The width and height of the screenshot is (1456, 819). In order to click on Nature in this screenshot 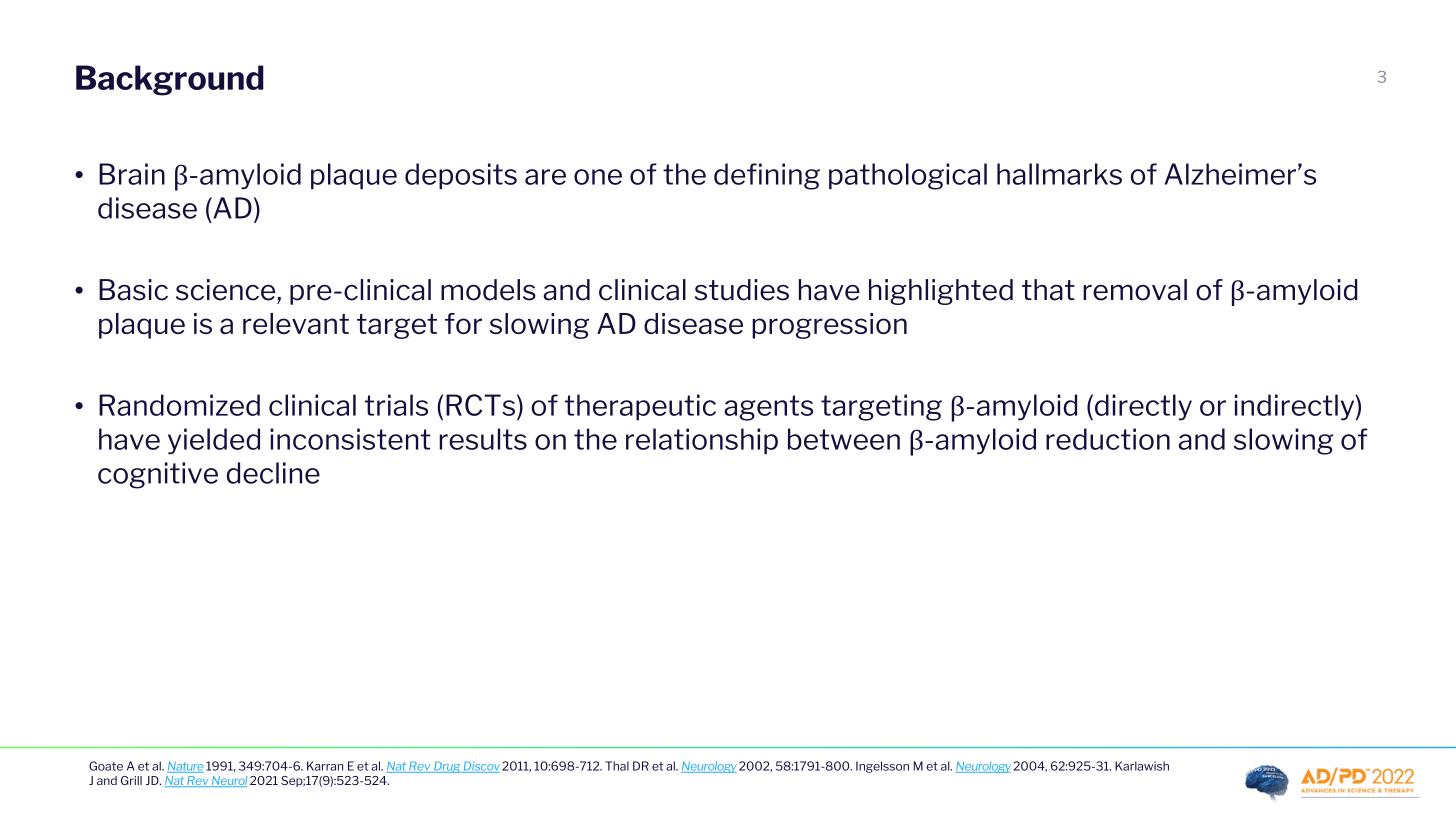, I will do `click(185, 767)`.
